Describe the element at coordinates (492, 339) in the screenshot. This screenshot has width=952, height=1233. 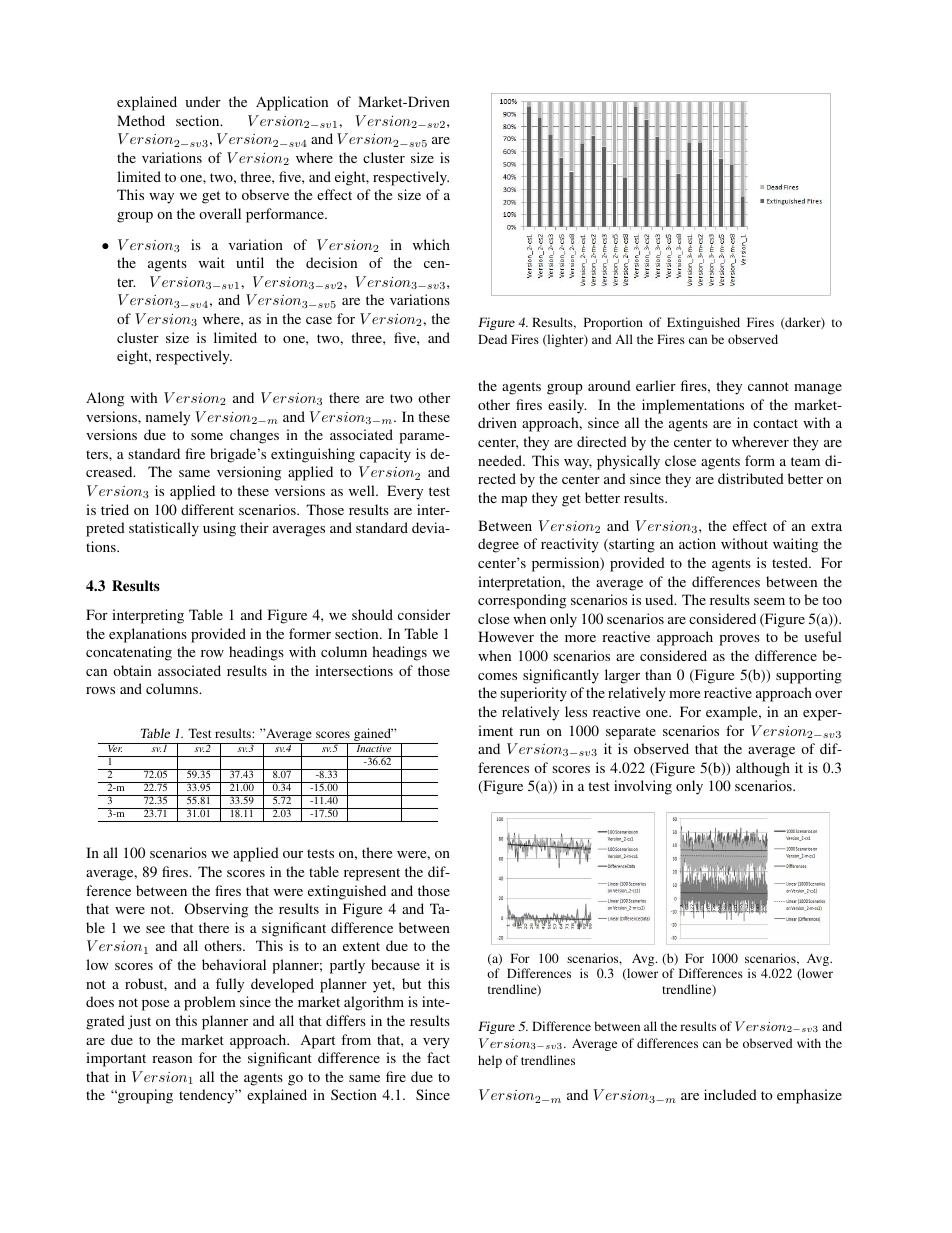
I see `Dead` at that location.
